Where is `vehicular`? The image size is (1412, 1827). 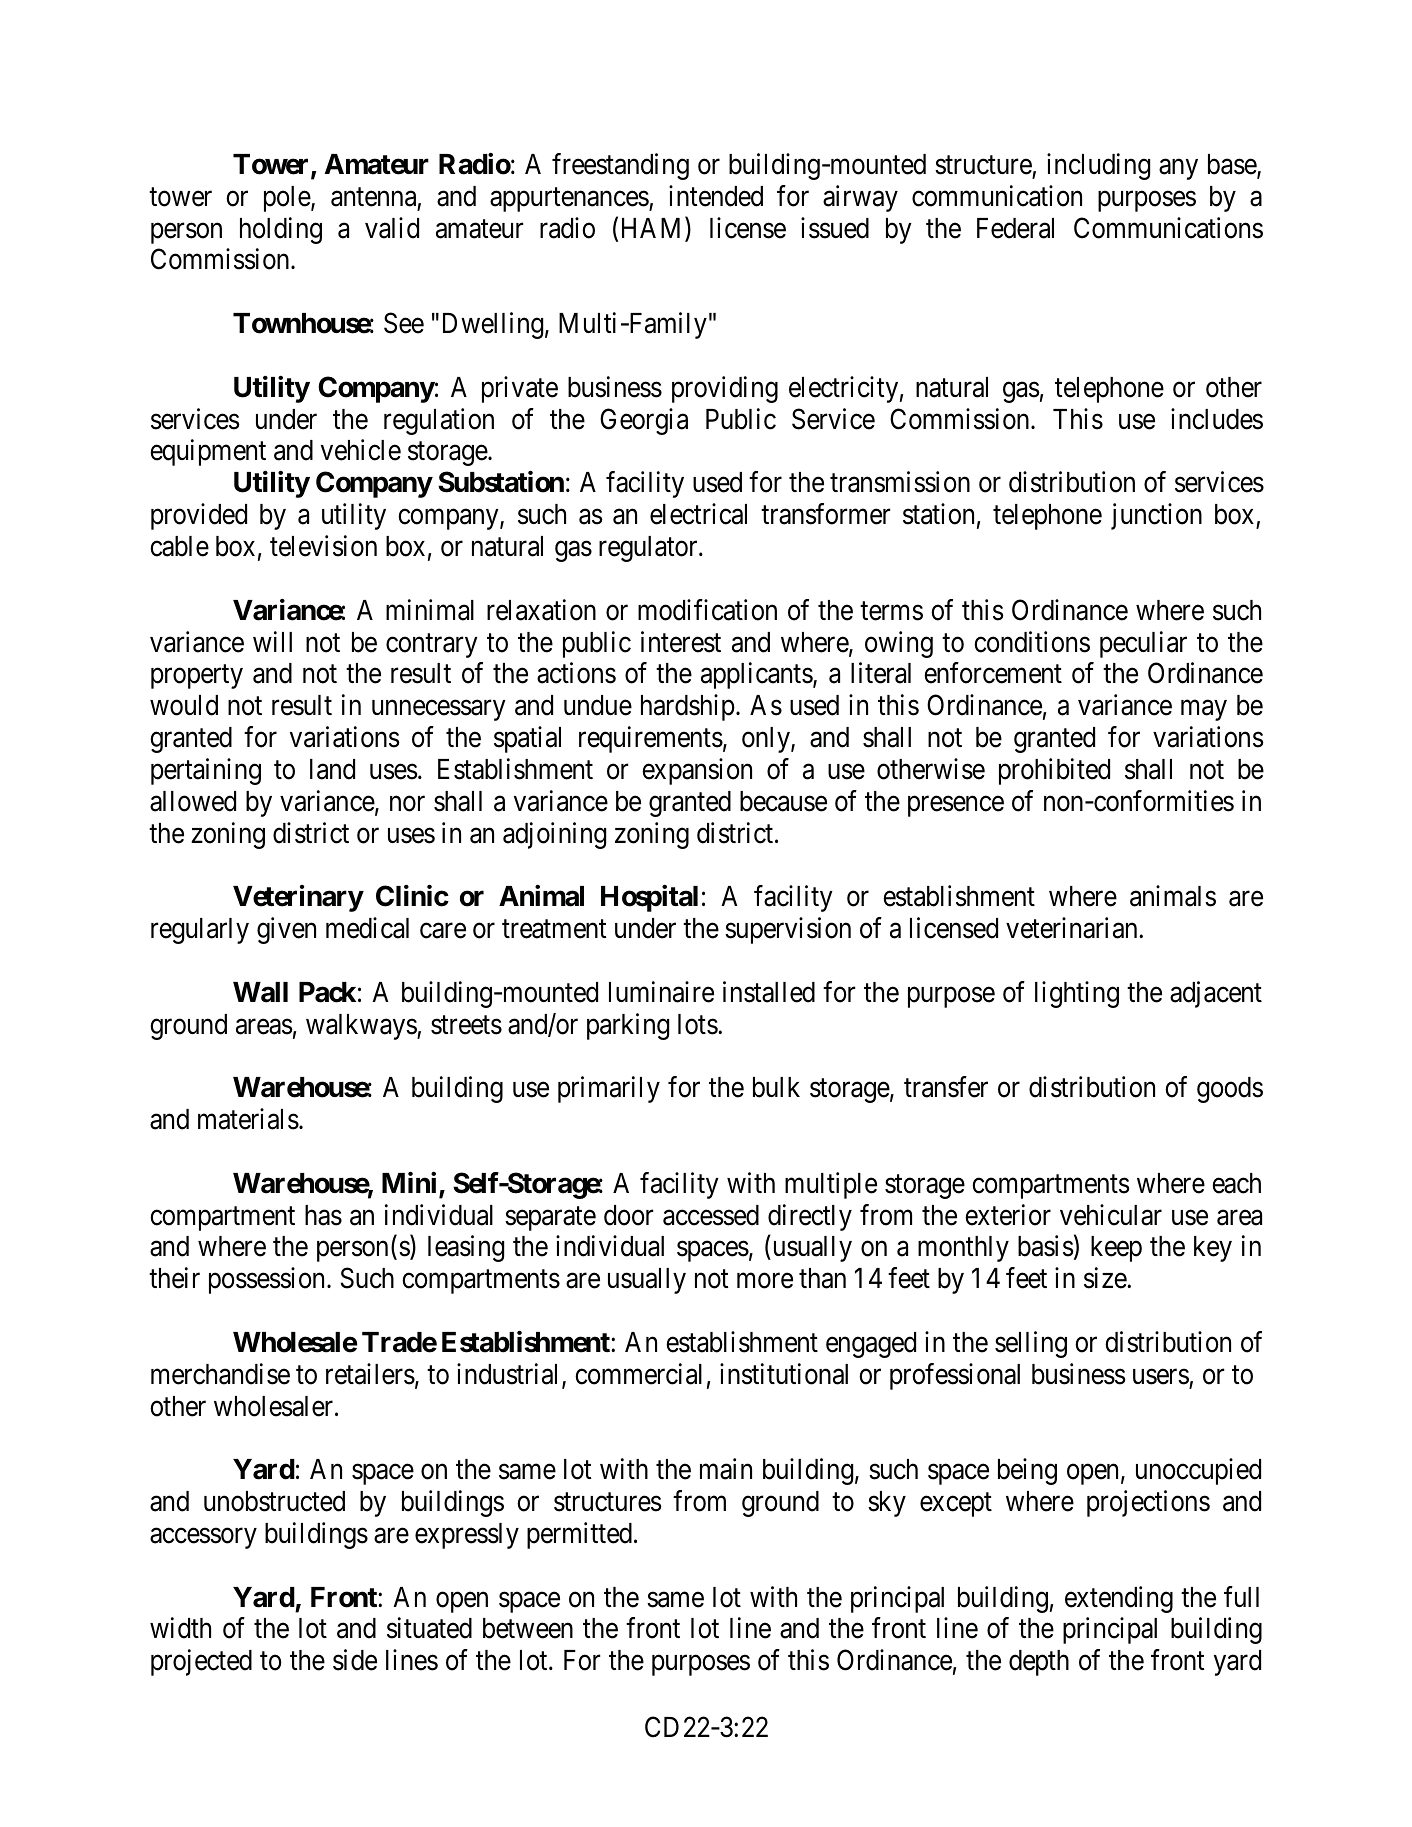 vehicular is located at coordinates (1111, 1215).
